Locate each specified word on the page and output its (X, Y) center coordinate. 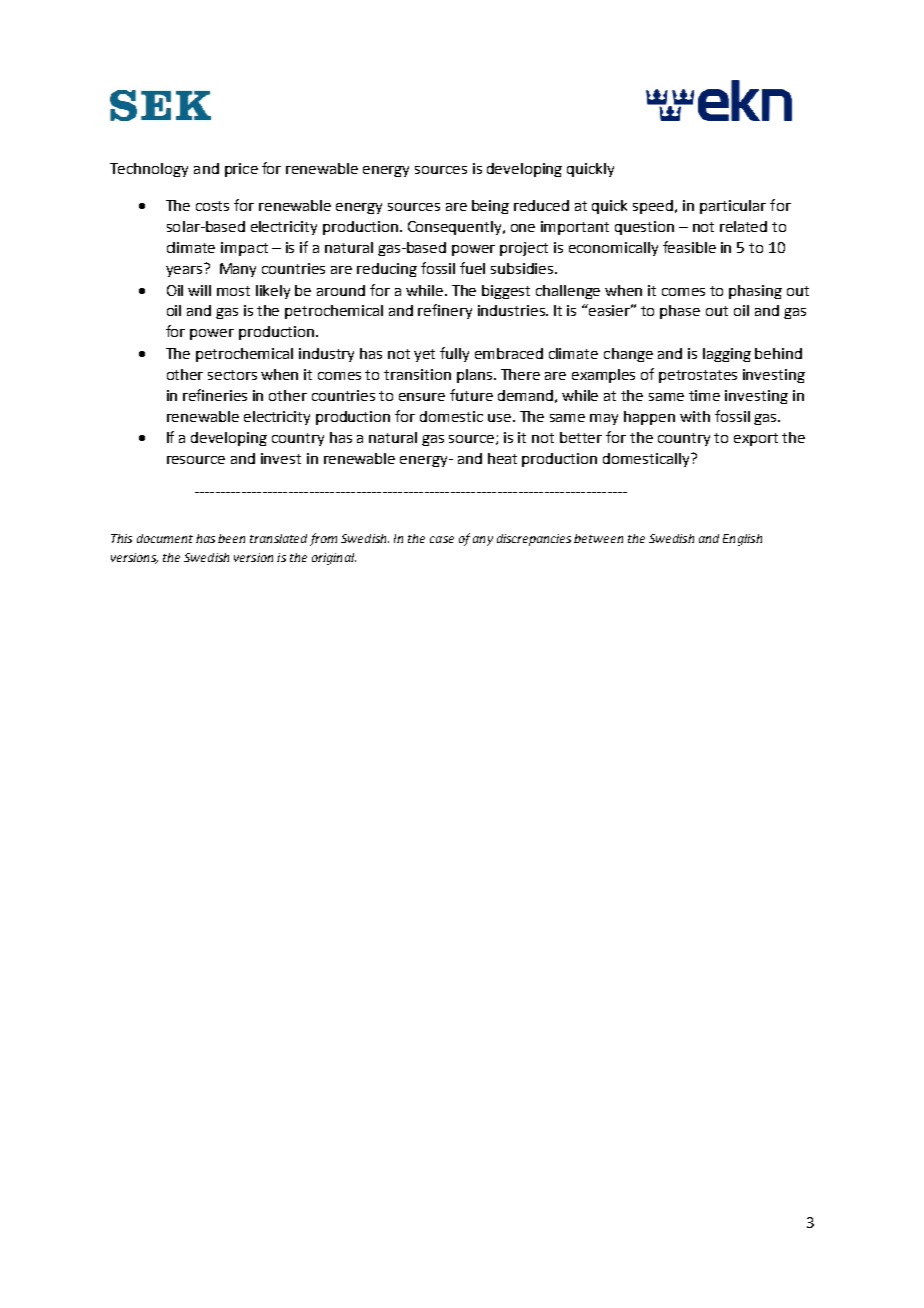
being (490, 207)
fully (454, 354)
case (442, 539)
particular (733, 207)
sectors (232, 375)
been (231, 538)
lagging (727, 355)
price (241, 170)
